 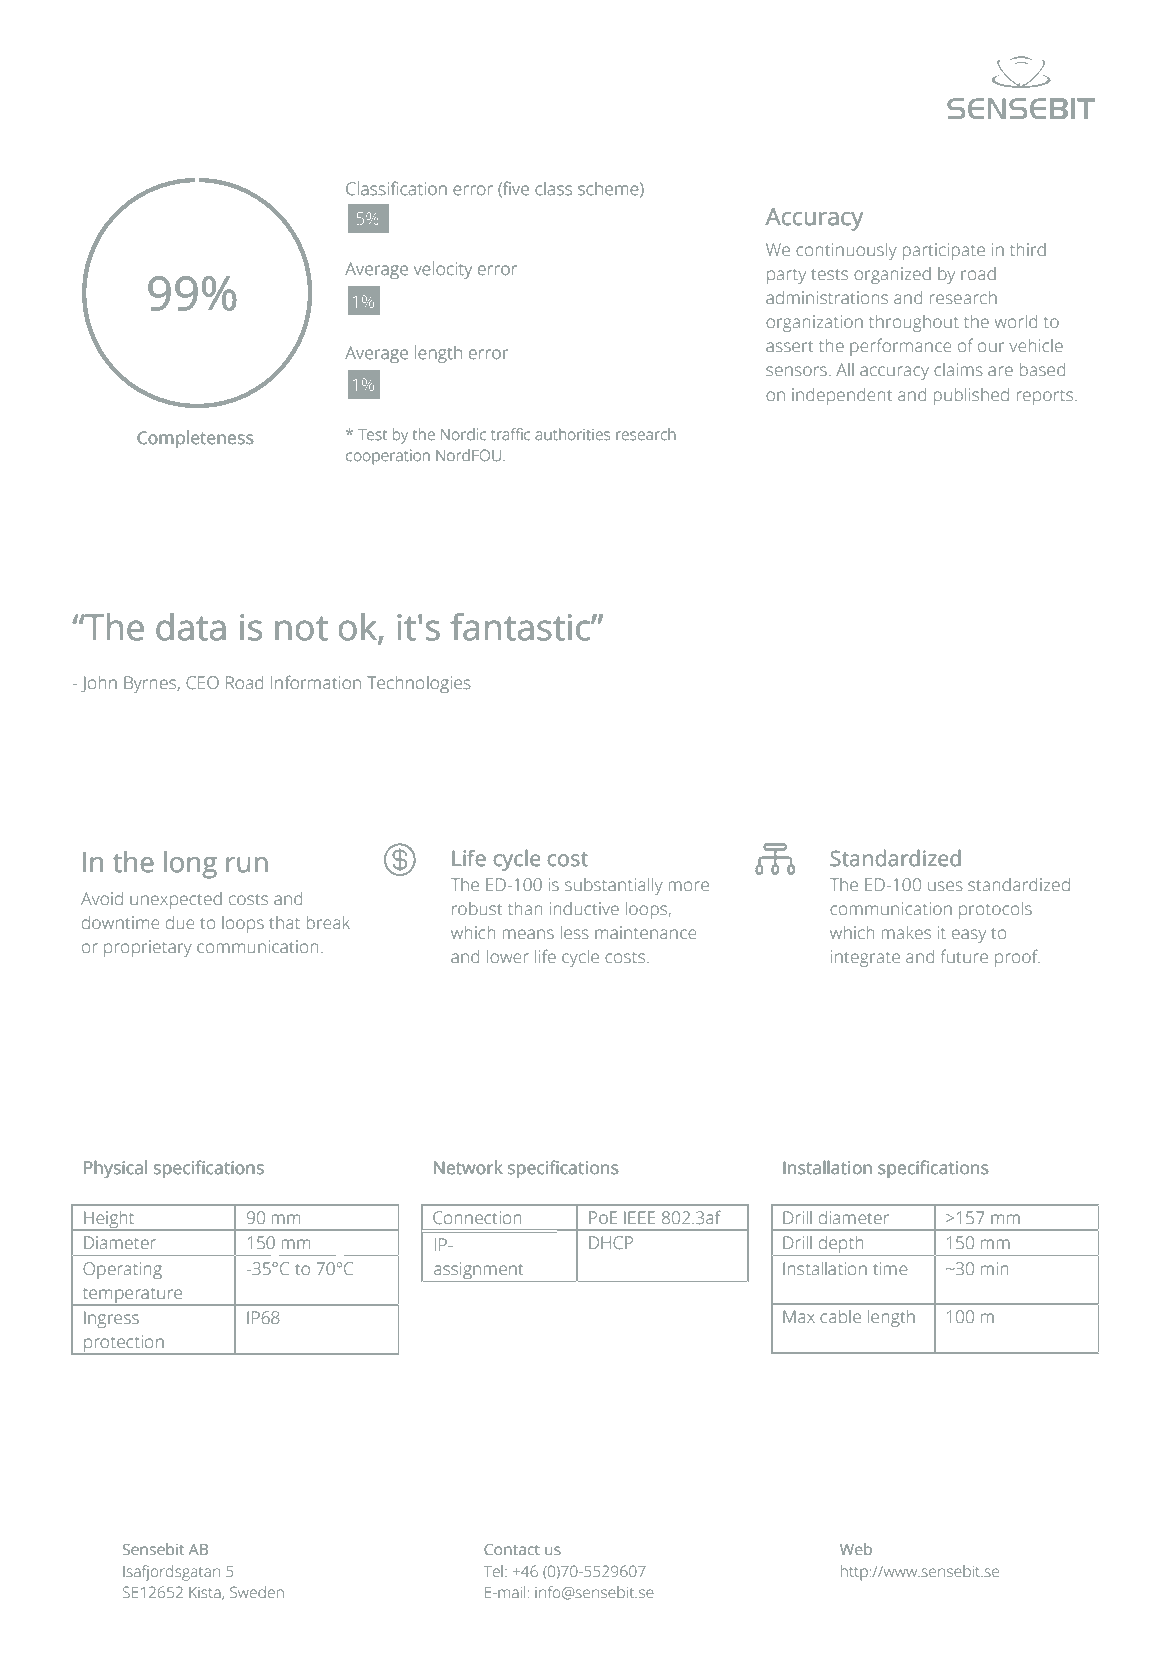 I want to click on Technologies, so click(x=419, y=684).
